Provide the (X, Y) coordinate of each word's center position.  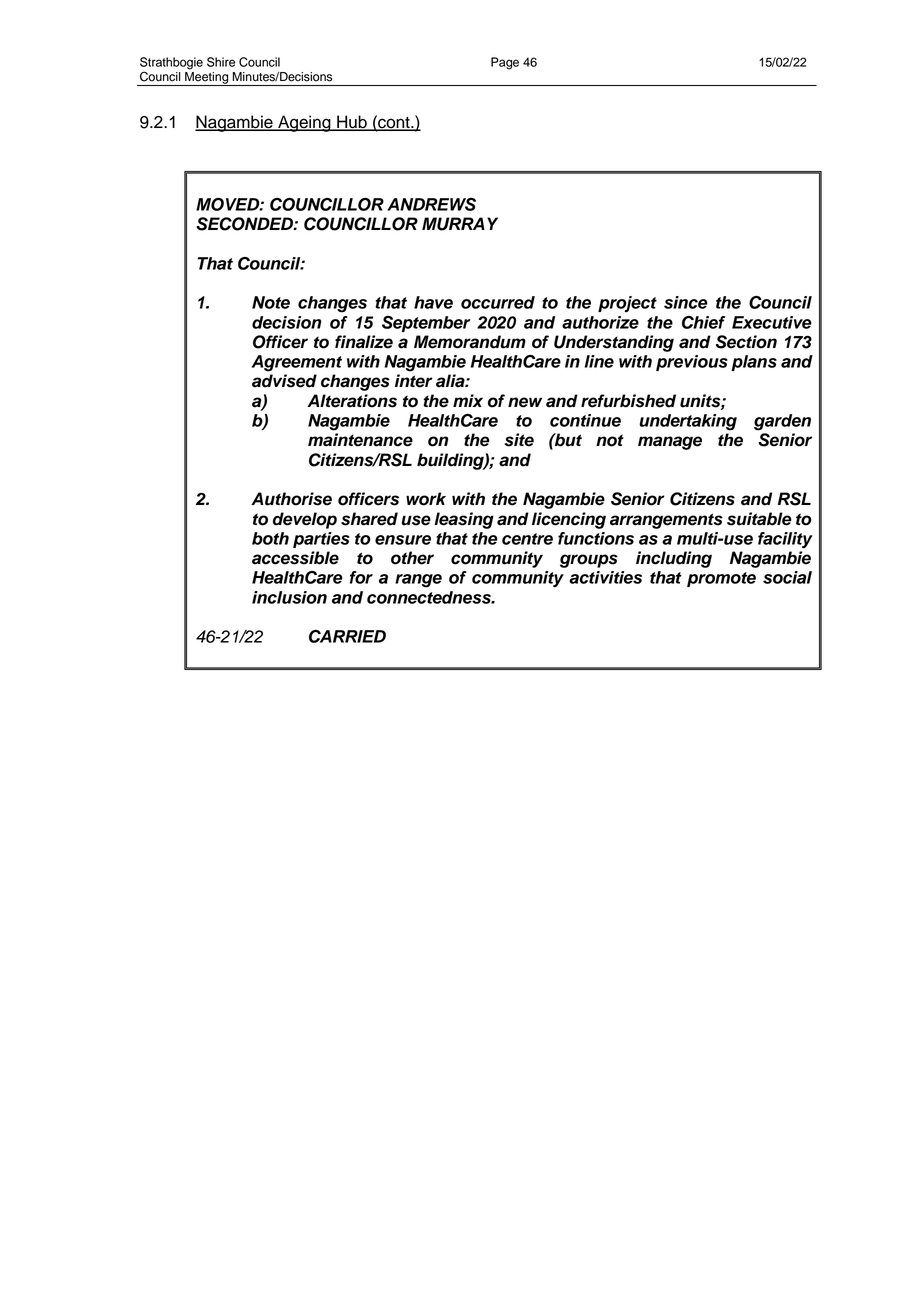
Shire (221, 62)
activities (605, 577)
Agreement (297, 363)
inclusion (289, 597)
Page (505, 63)
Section (746, 342)
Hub (352, 123)
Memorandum (470, 342)
